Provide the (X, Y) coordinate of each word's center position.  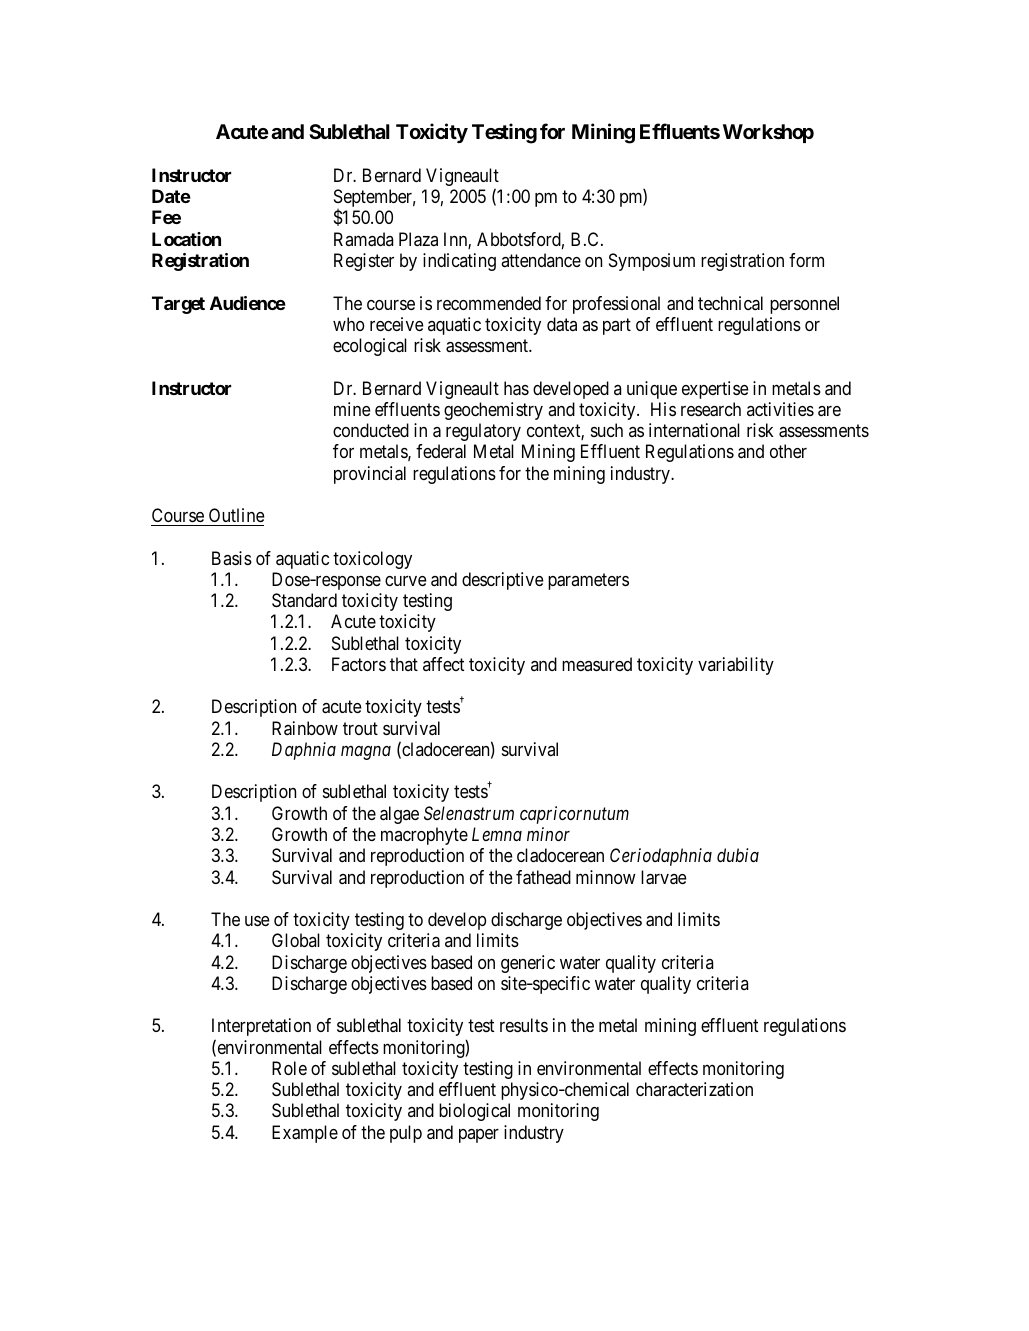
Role (289, 1068)
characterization (694, 1089)
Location (186, 239)
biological (474, 1112)
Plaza (418, 239)
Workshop (768, 133)
